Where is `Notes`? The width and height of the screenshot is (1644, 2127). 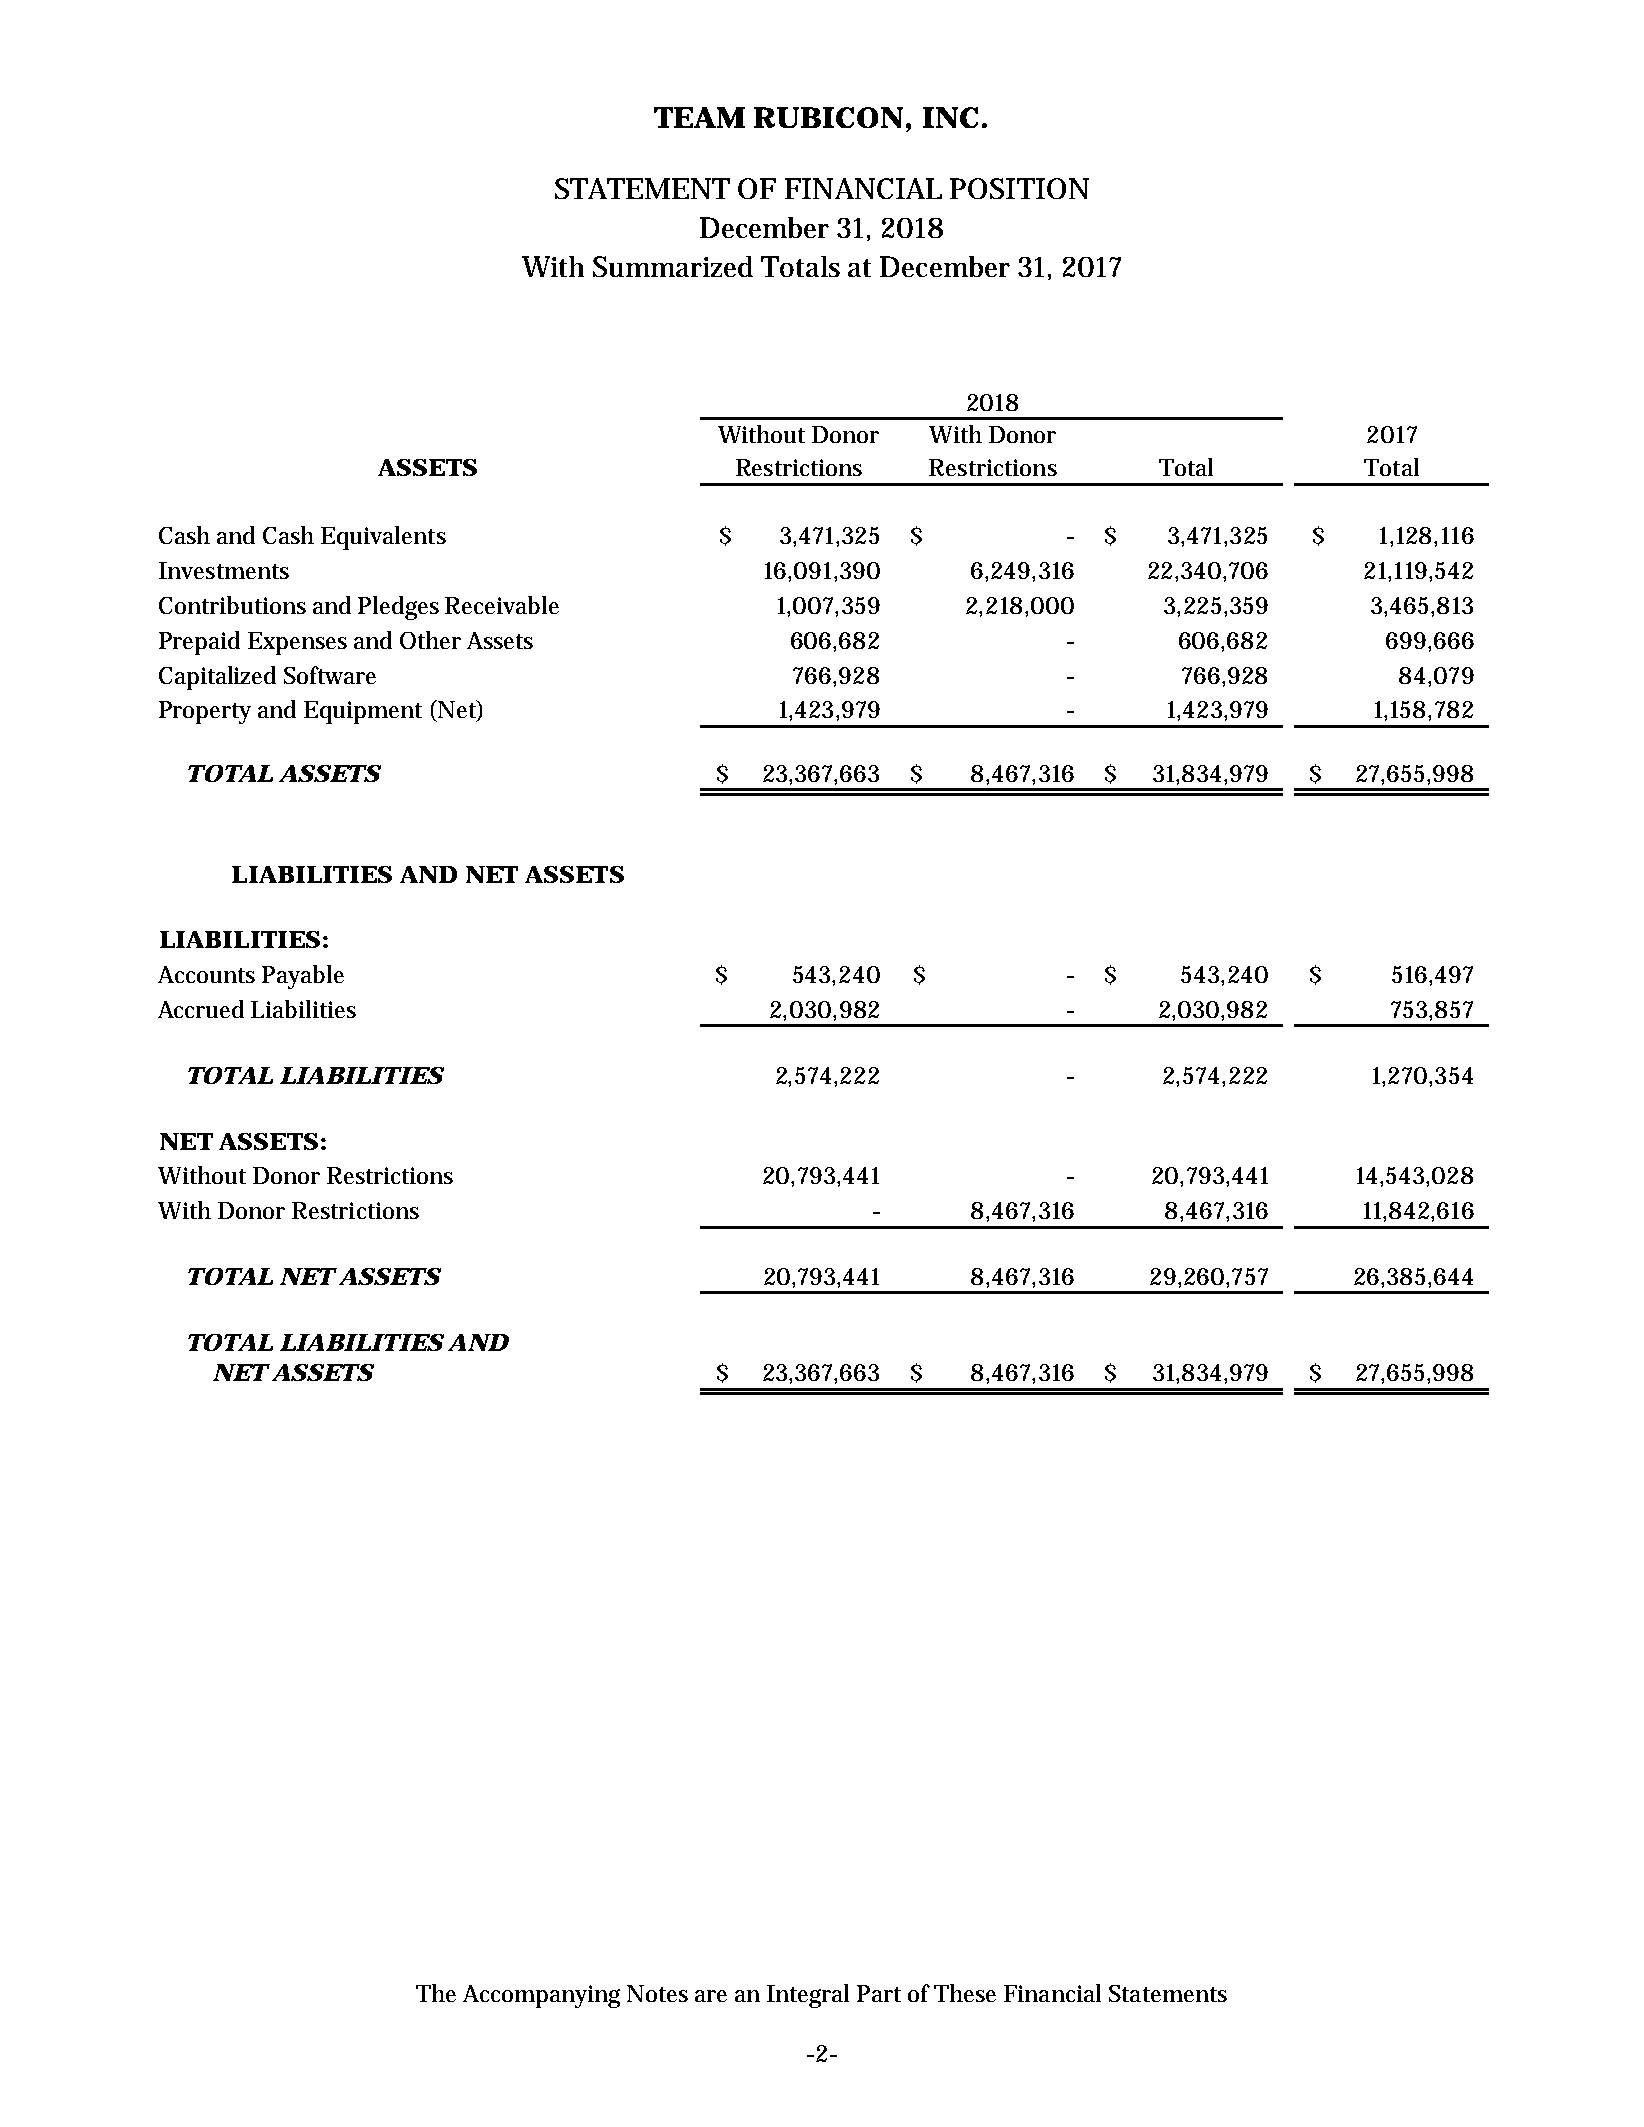
Notes is located at coordinates (657, 1993).
